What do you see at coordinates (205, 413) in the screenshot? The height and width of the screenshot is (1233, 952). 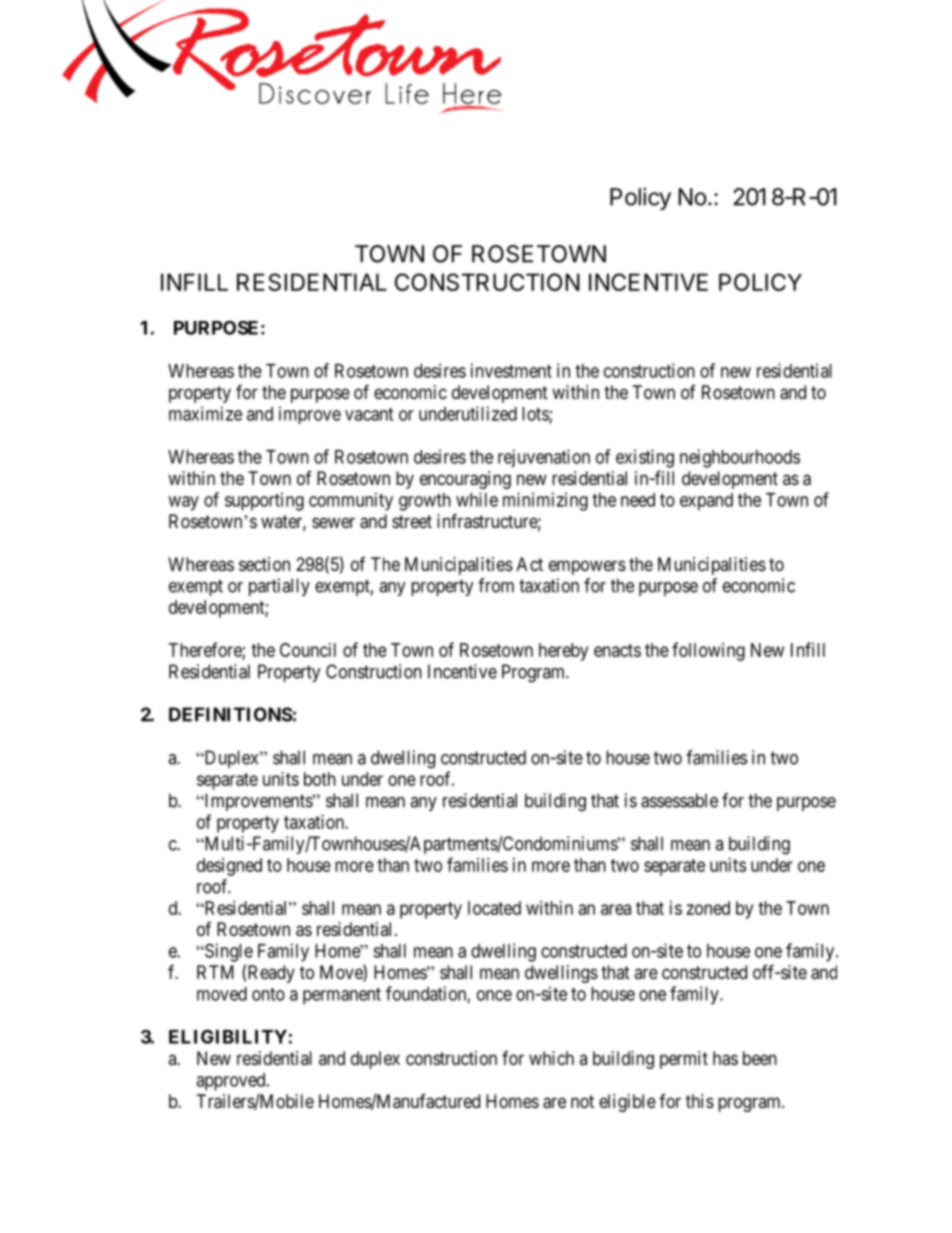 I see `maximize` at bounding box center [205, 413].
